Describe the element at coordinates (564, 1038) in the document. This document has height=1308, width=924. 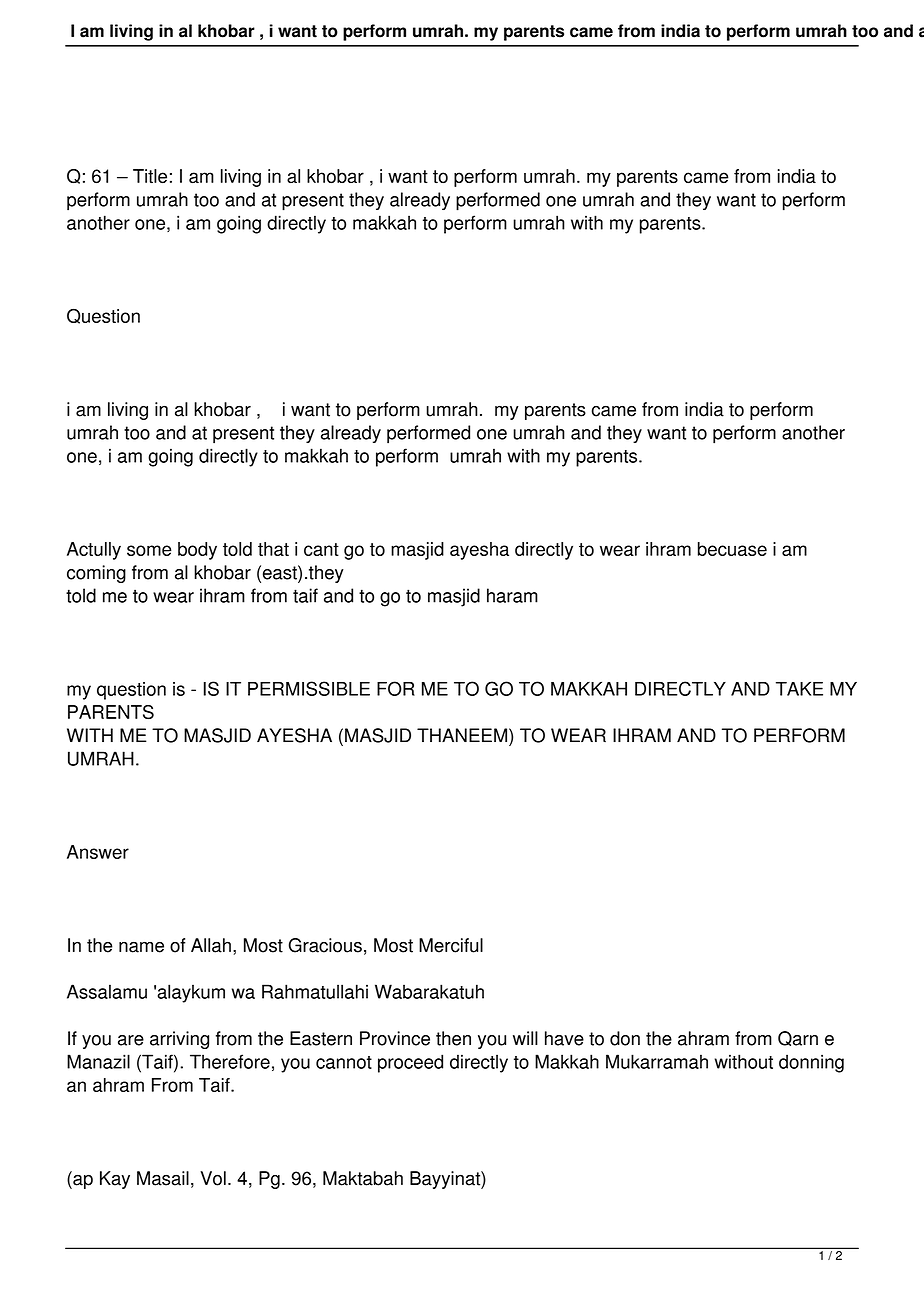
I see `have` at that location.
